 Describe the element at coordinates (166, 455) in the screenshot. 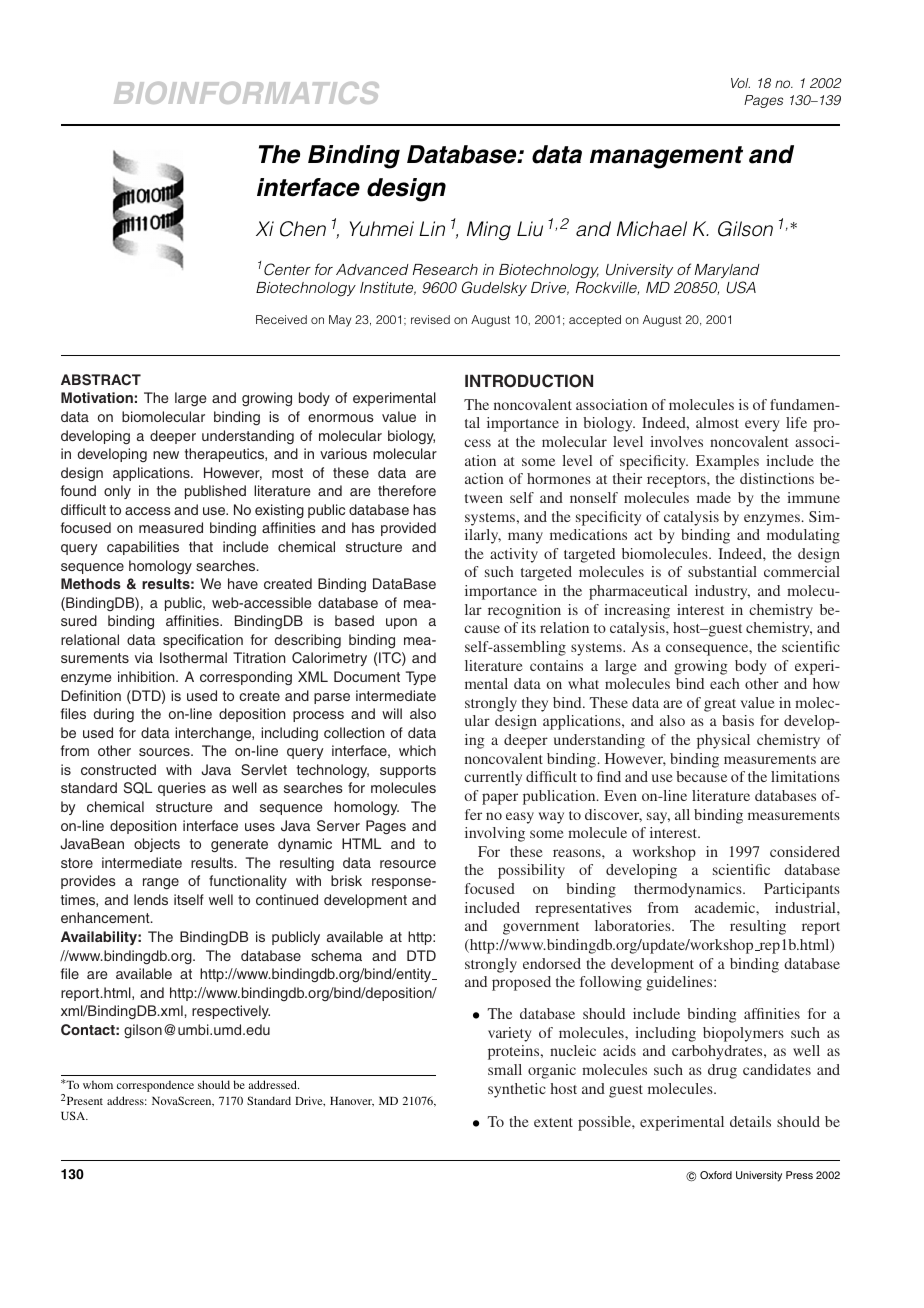

I see `new` at that location.
